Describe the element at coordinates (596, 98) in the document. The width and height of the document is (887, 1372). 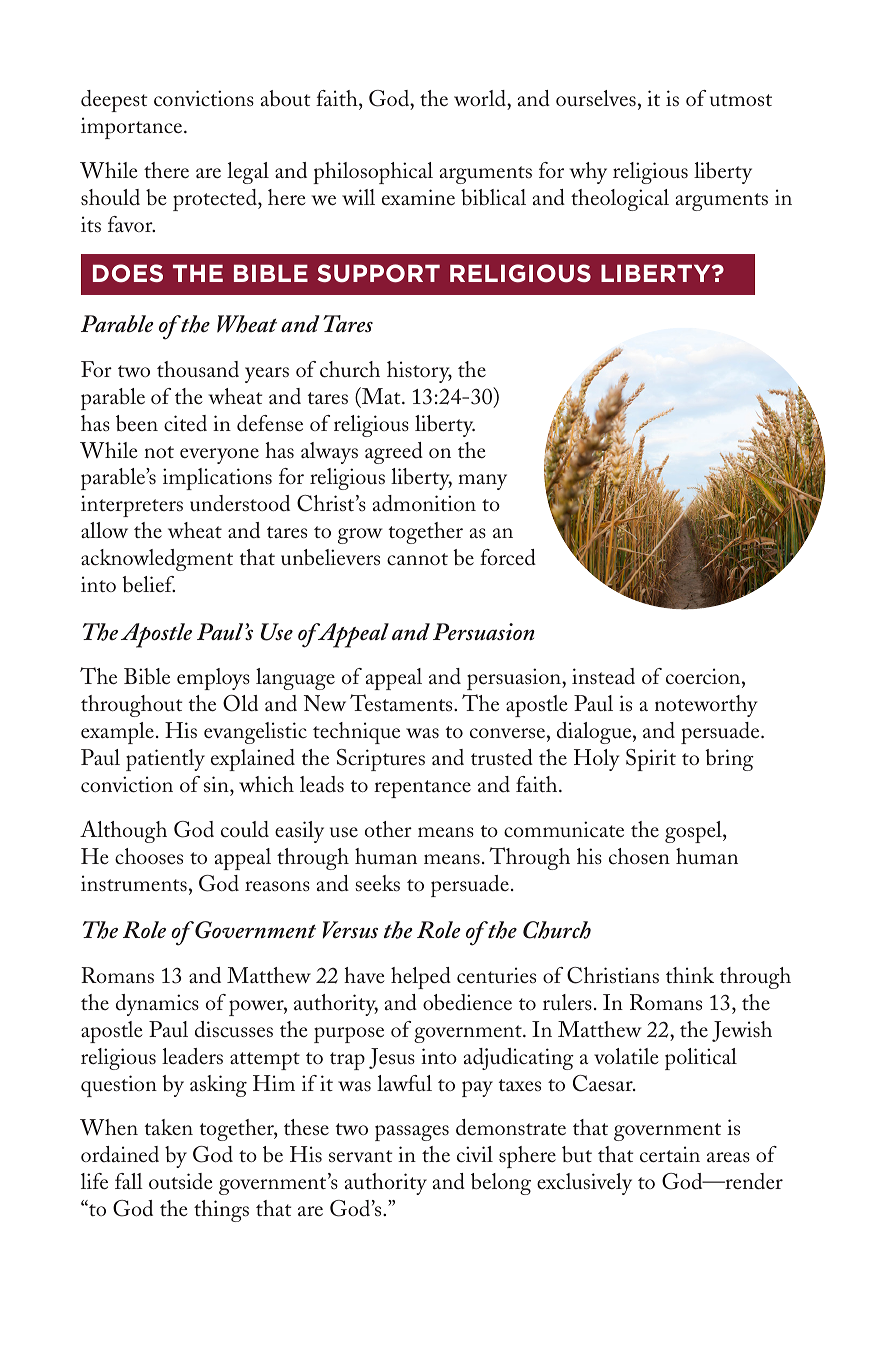
I see `ourselves` at that location.
